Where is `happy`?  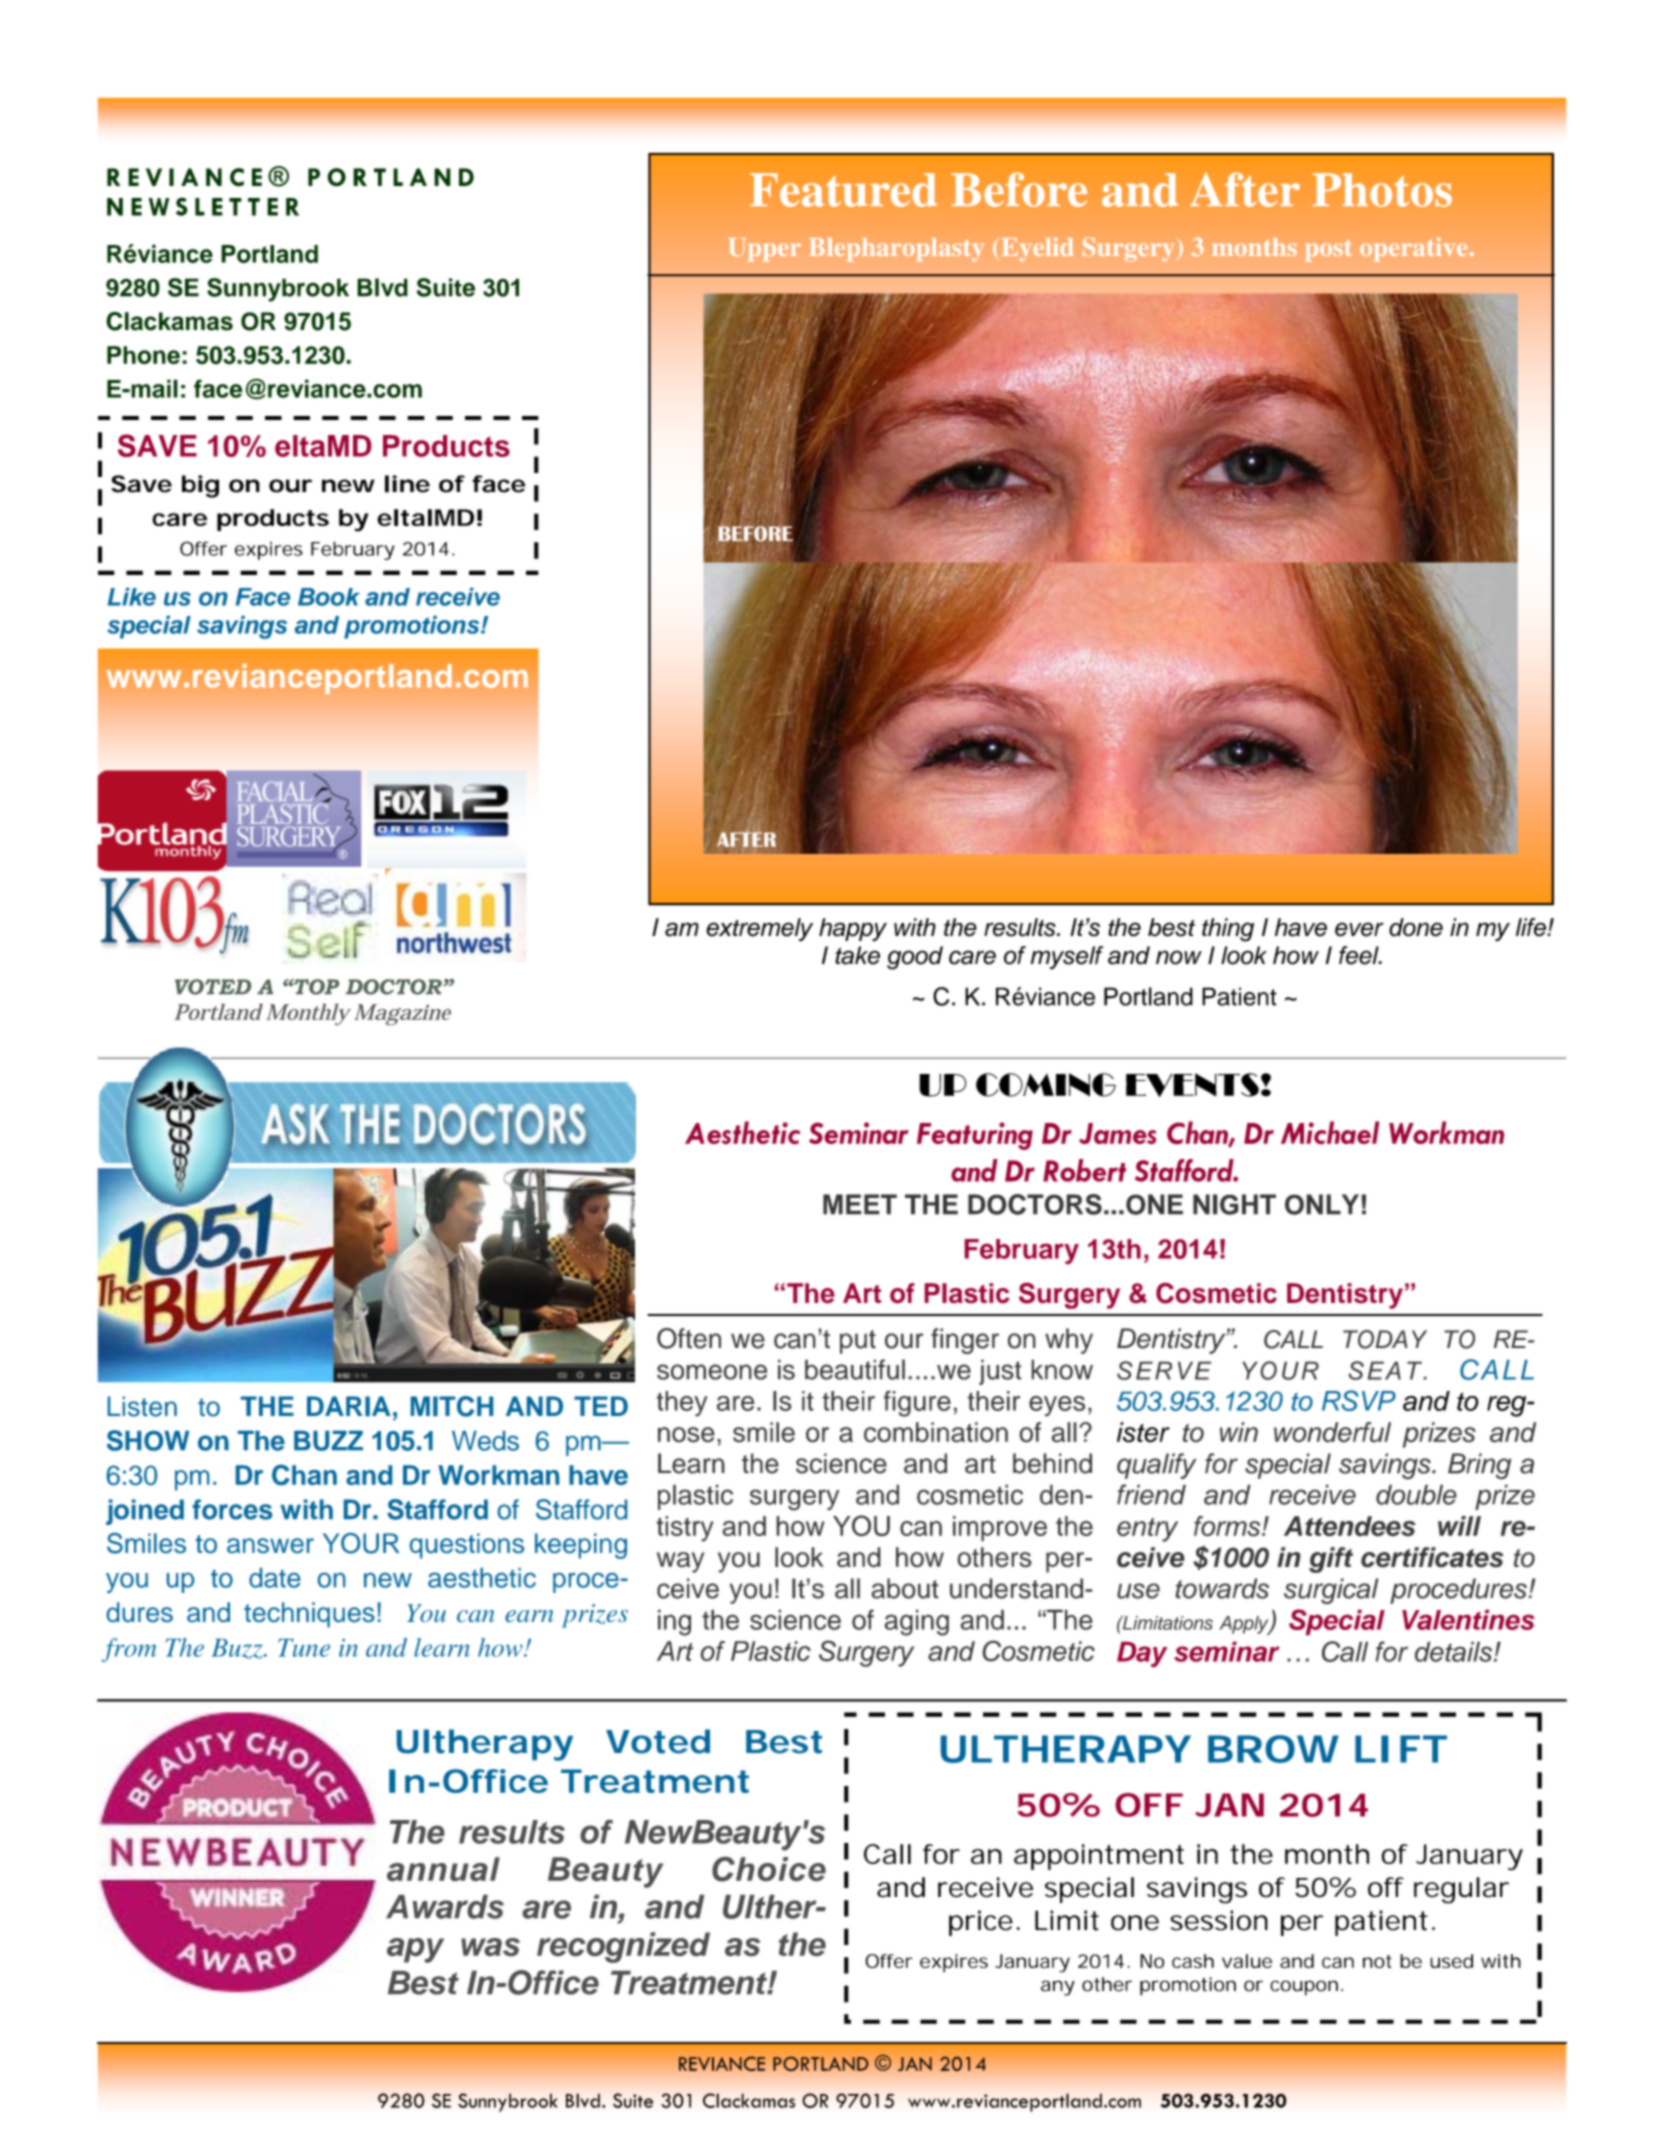
happy is located at coordinates (853, 929).
